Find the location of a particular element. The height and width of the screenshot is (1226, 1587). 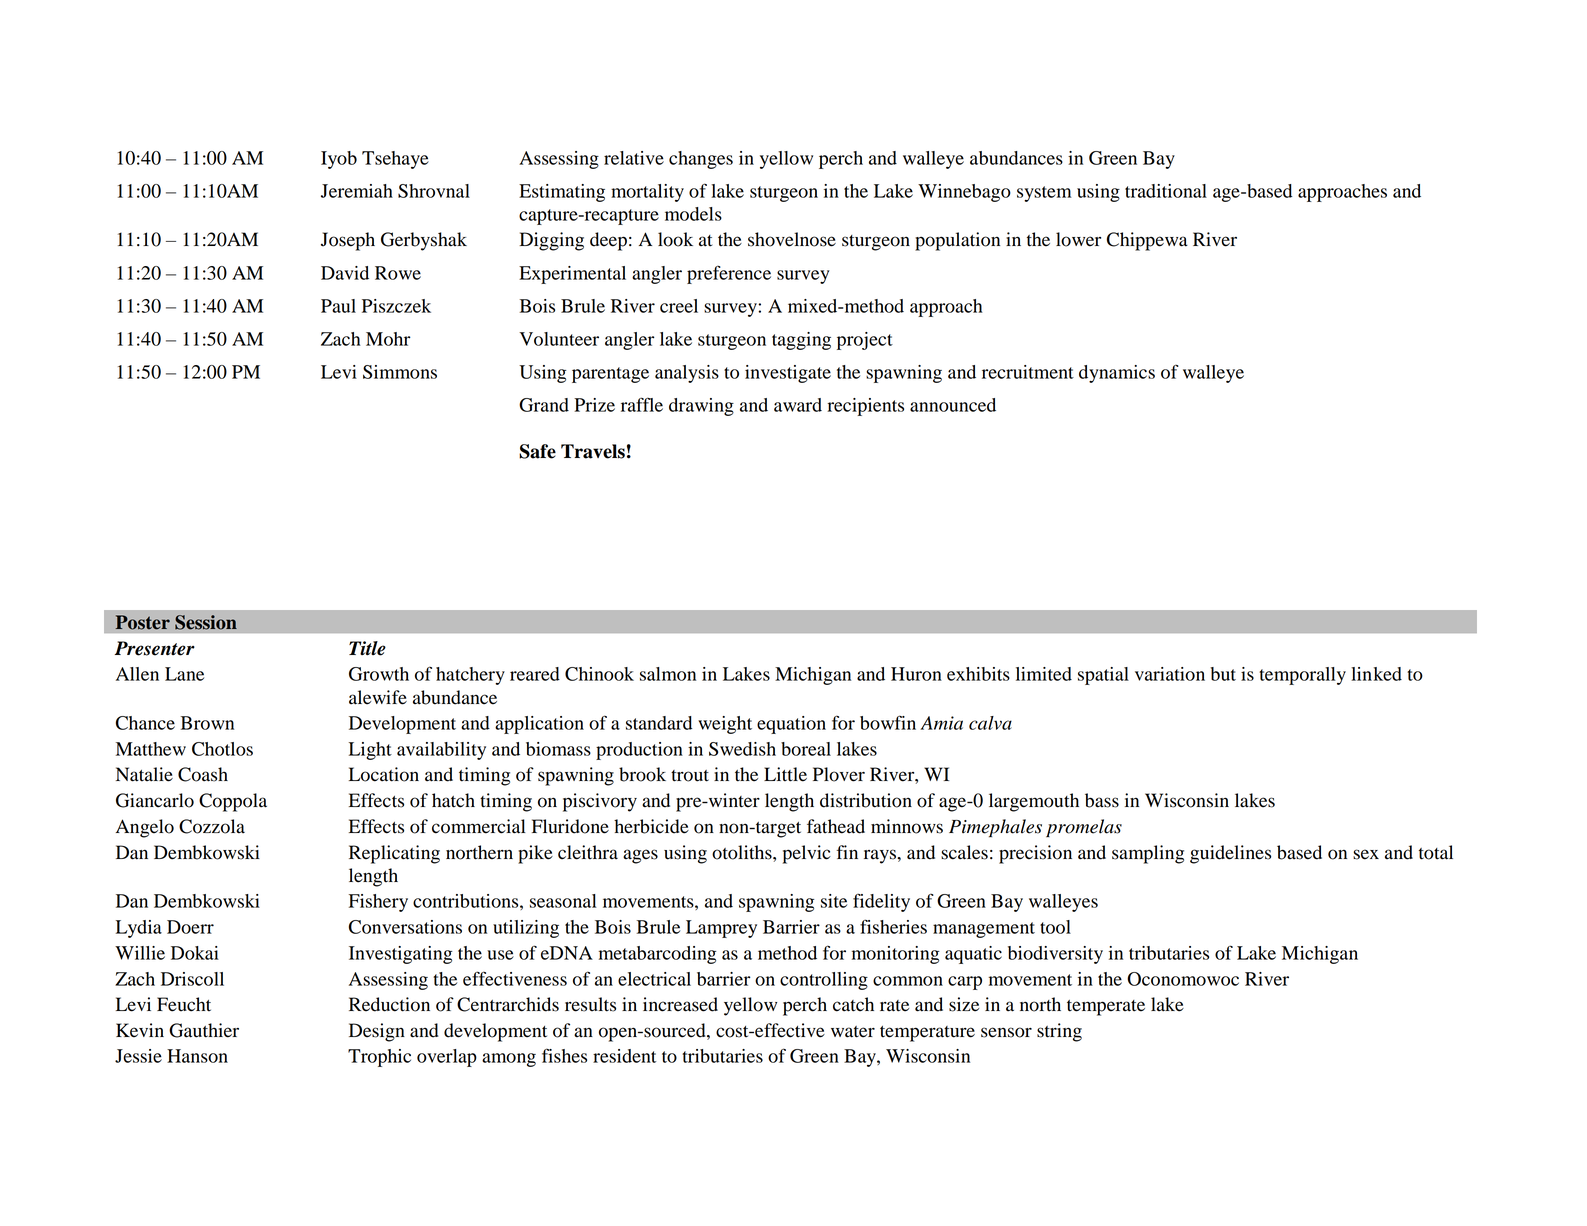

Coppola is located at coordinates (233, 802).
